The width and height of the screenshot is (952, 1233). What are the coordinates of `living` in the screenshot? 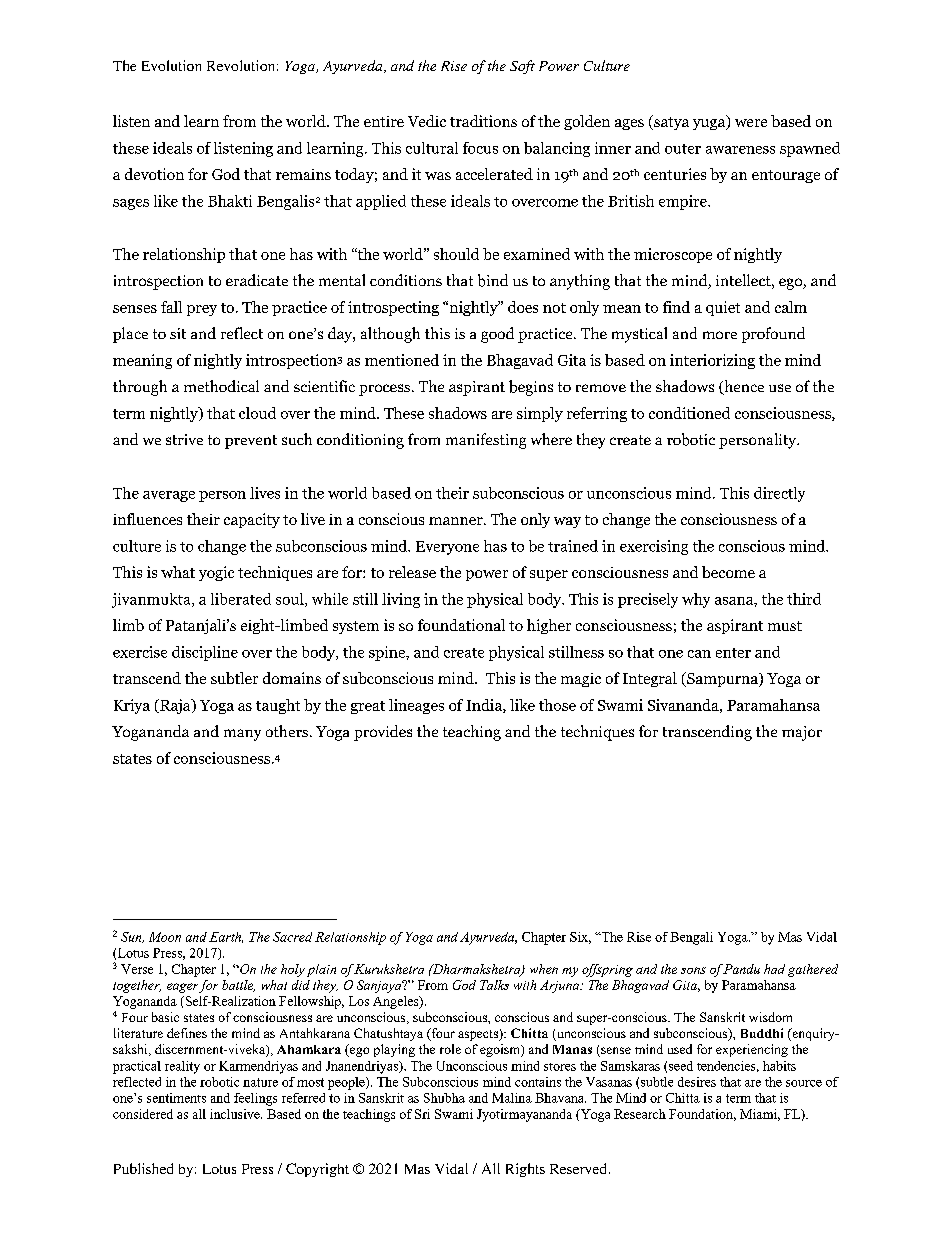 It's located at (401, 600).
